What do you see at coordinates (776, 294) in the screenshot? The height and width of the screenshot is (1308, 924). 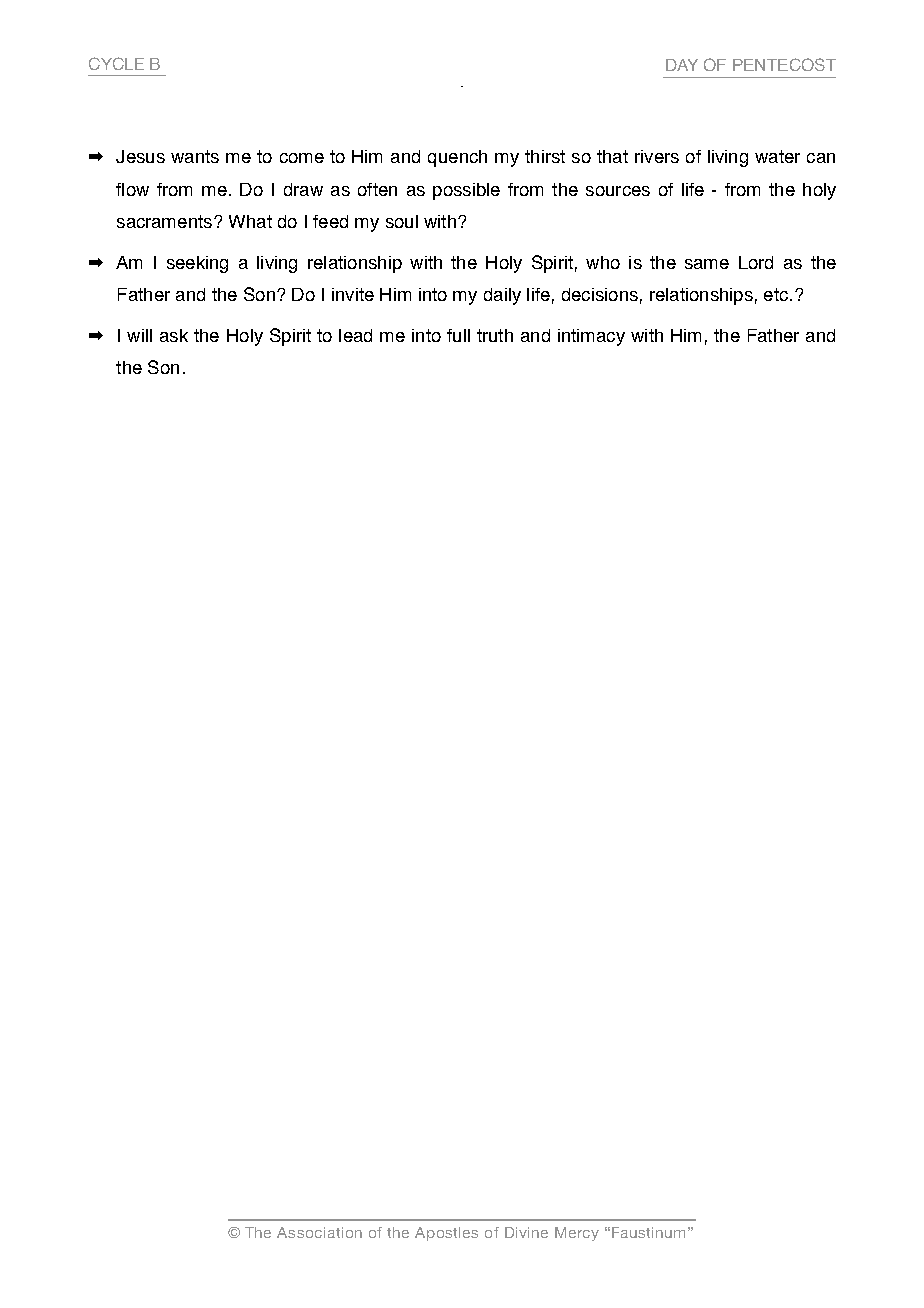 I see `etc` at bounding box center [776, 294].
